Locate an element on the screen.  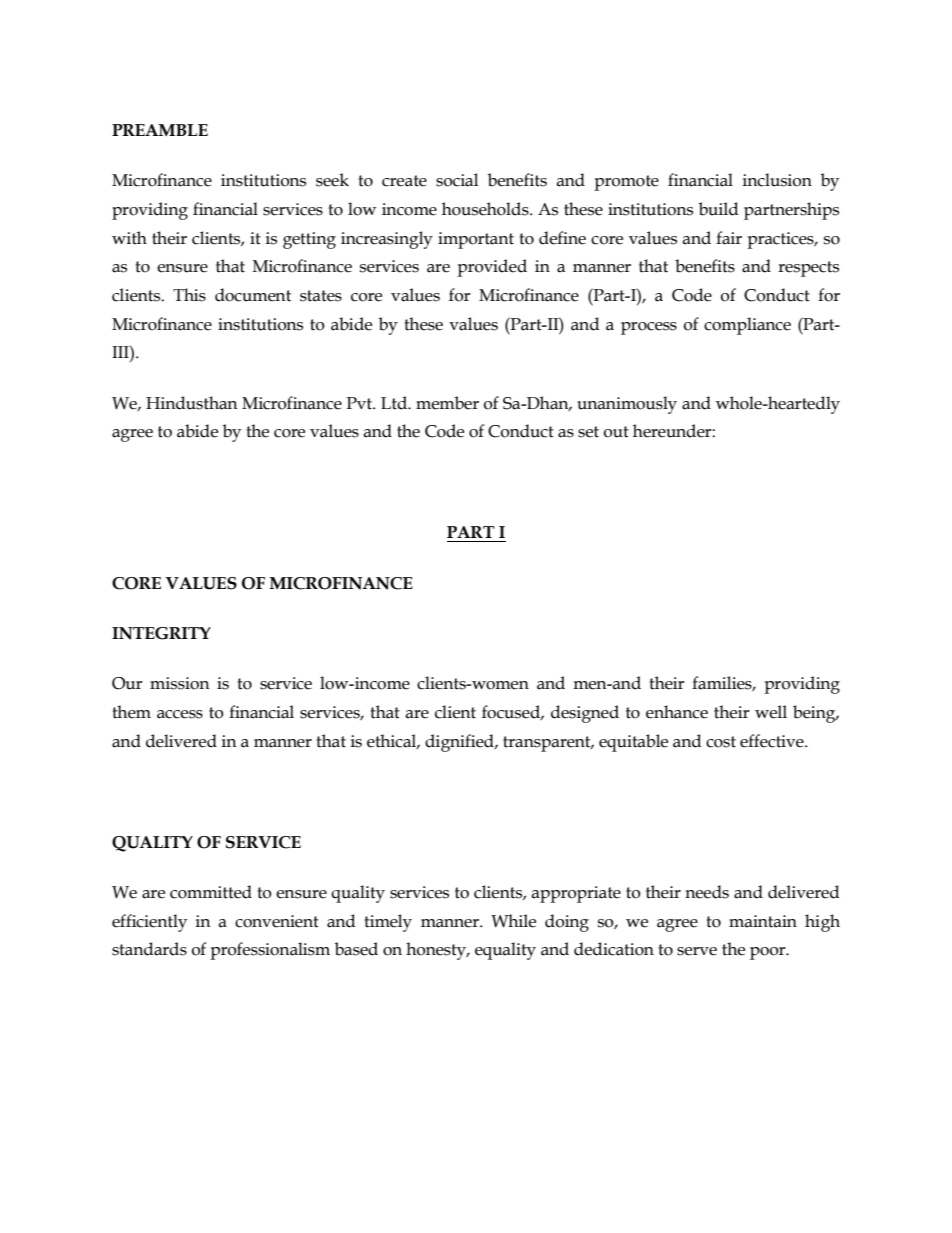
out is located at coordinates (616, 432).
